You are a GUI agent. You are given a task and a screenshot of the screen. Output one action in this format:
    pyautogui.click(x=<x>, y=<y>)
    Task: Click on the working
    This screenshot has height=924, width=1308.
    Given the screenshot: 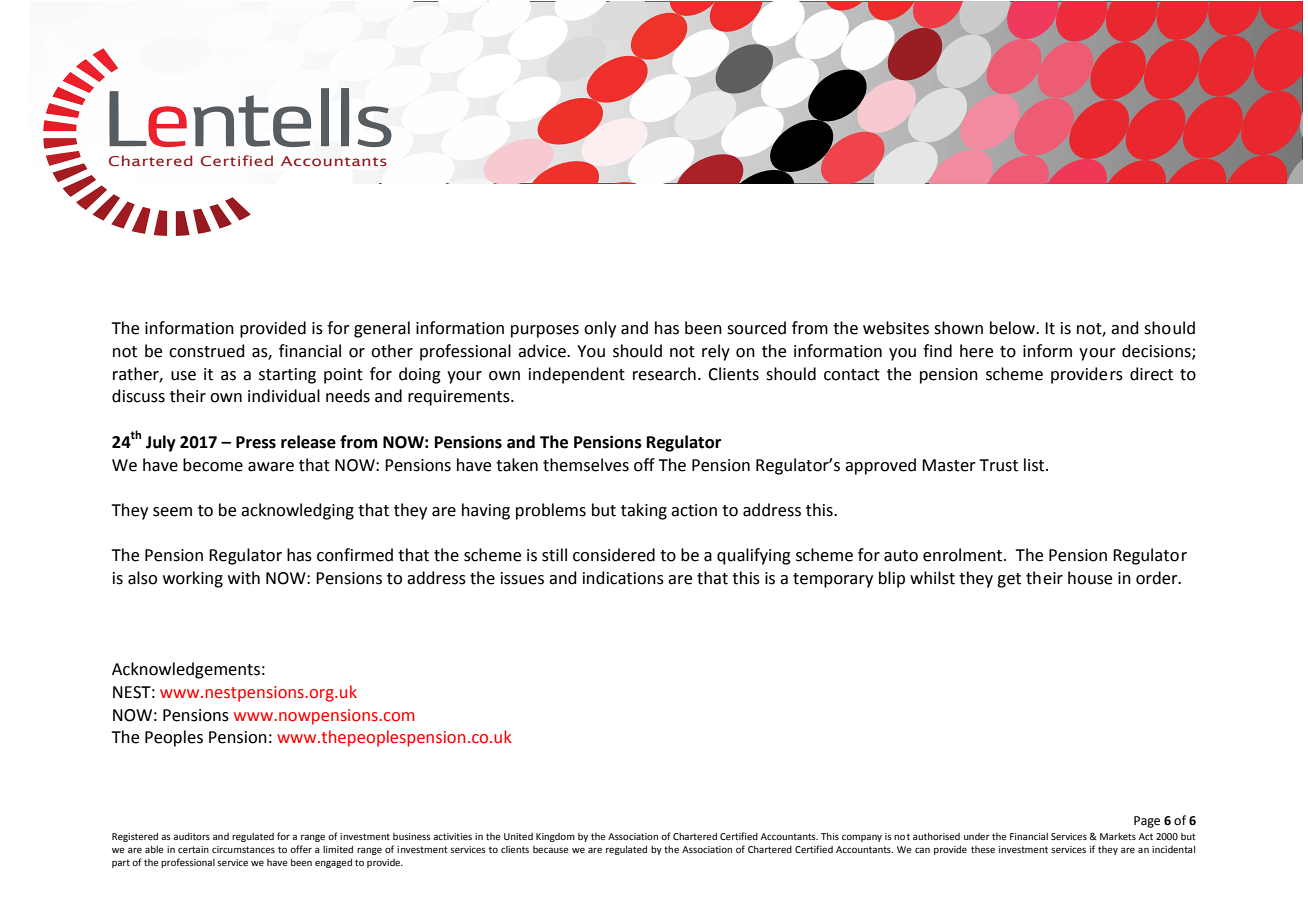 What is the action you would take?
    pyautogui.click(x=193, y=579)
